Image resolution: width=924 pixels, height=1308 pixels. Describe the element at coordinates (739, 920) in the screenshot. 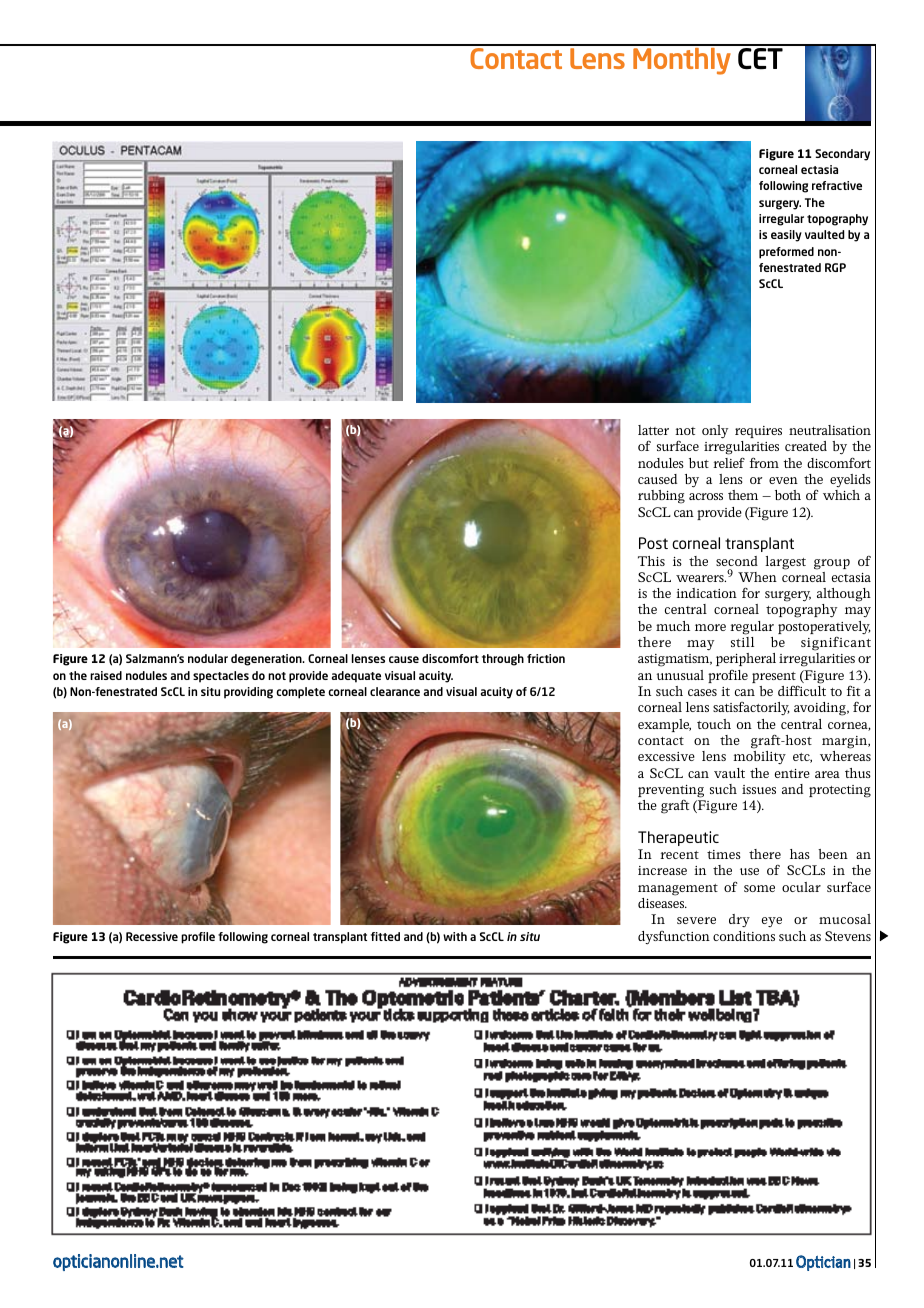

I see `dry` at that location.
